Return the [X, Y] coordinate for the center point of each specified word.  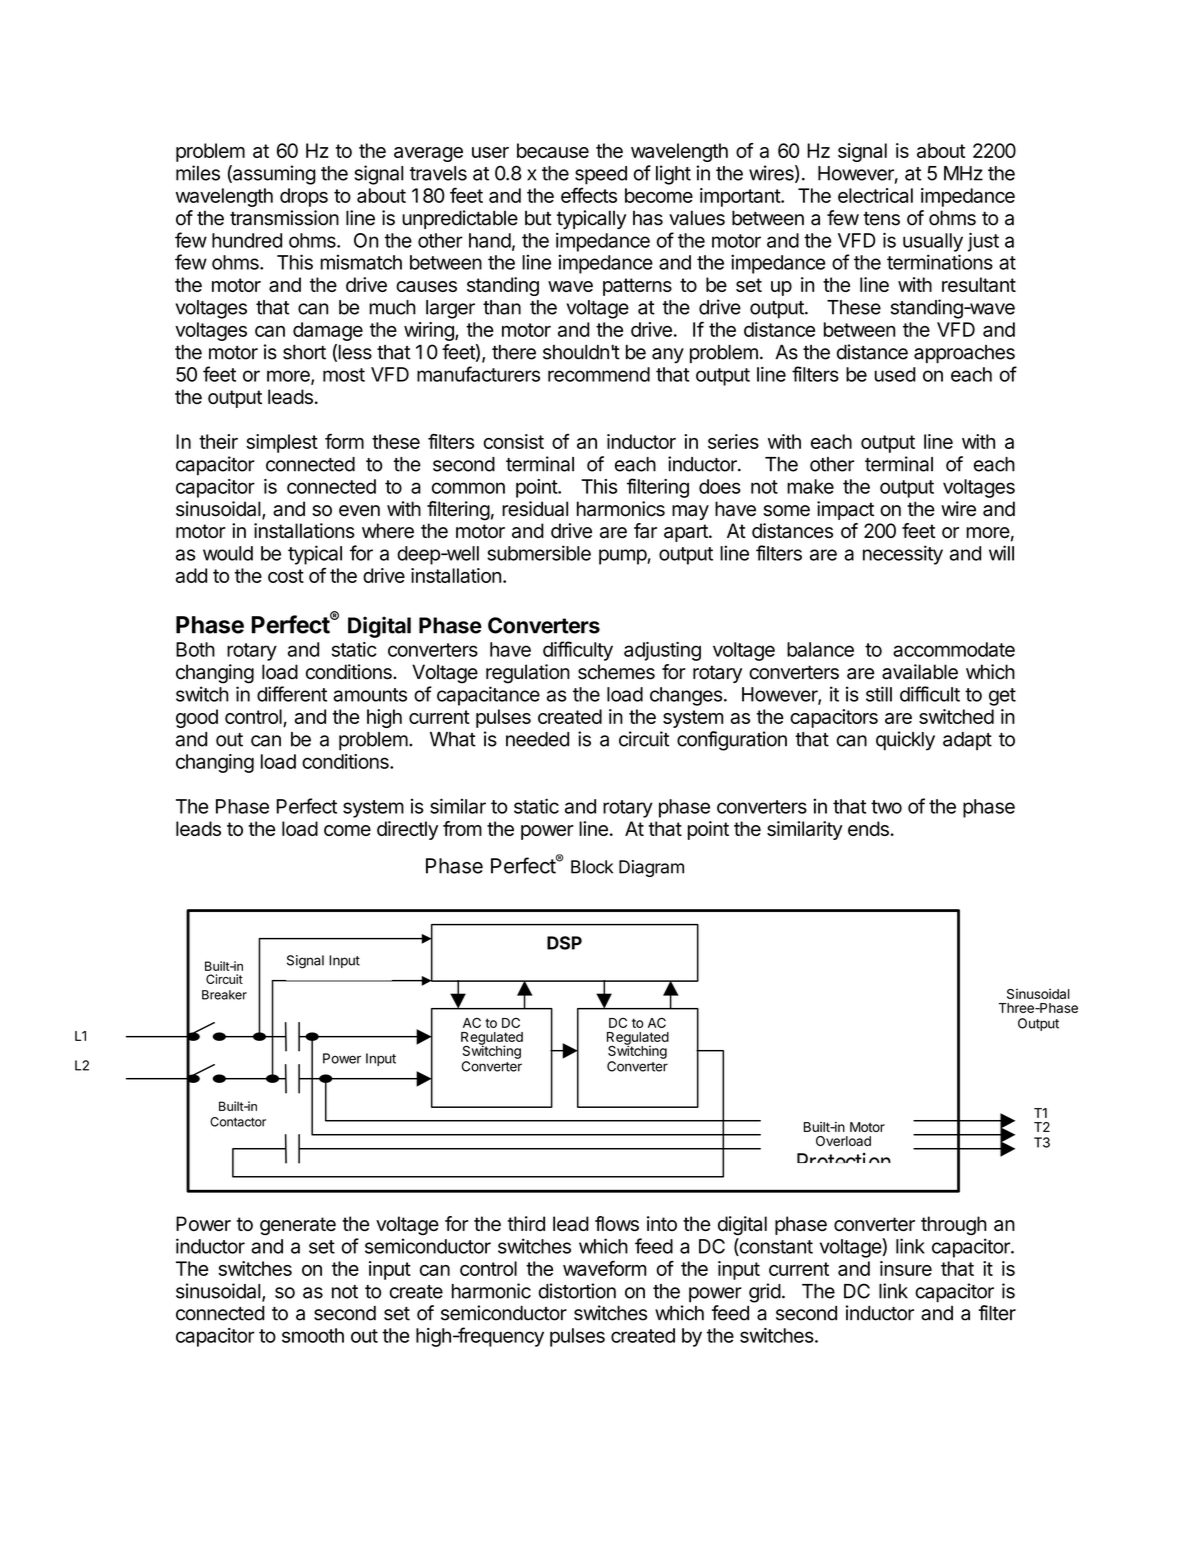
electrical [875, 195]
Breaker [224, 995]
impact [845, 510]
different [292, 694]
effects [589, 195]
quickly [905, 741]
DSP [564, 943]
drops [304, 197]
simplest [282, 443]
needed [537, 739]
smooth [313, 1335]
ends [869, 828]
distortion [577, 1291]
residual [535, 509]
